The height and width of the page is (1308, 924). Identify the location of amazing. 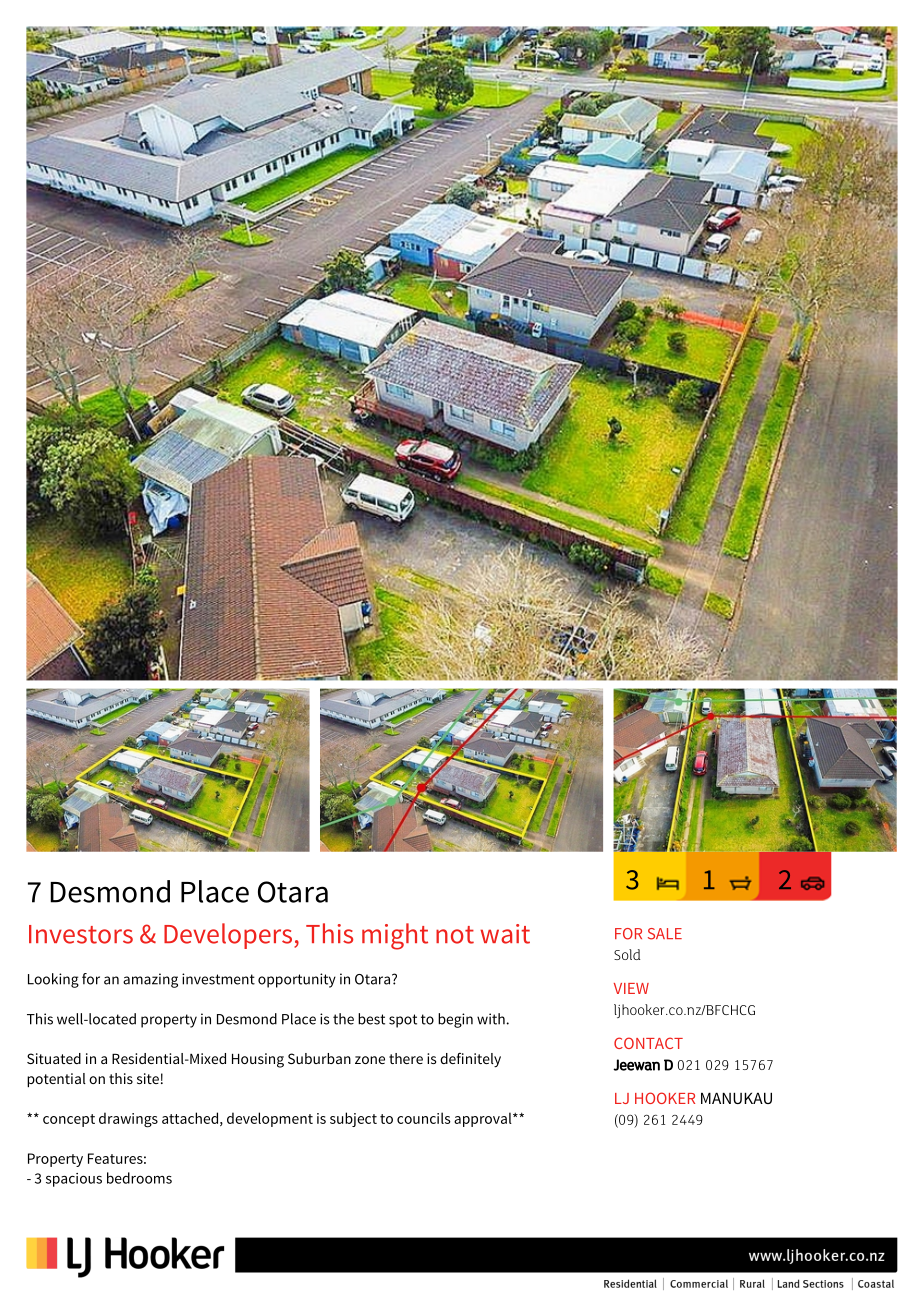
(150, 980).
